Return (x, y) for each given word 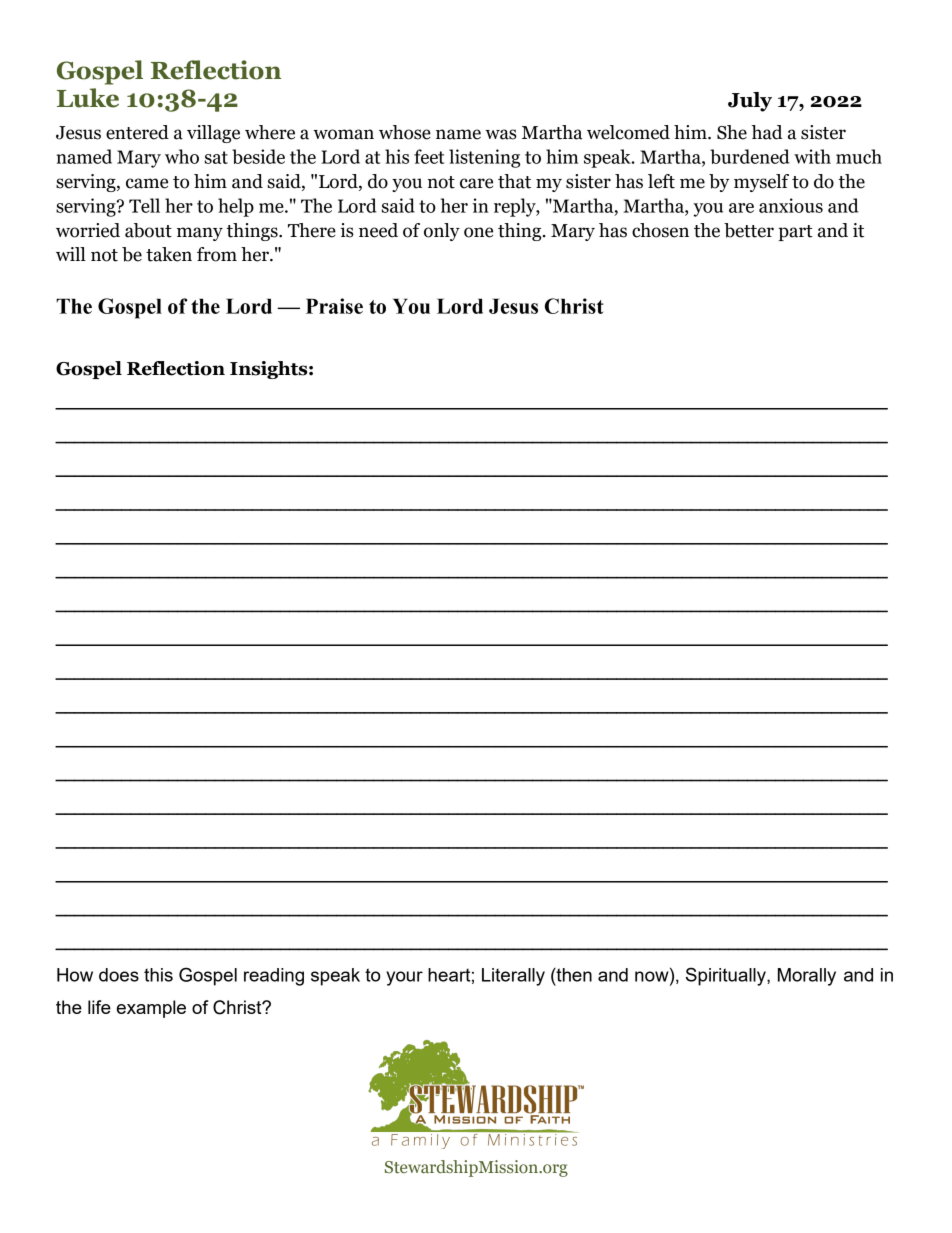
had (767, 132)
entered (137, 132)
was (501, 134)
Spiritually (727, 976)
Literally (513, 977)
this (158, 975)
